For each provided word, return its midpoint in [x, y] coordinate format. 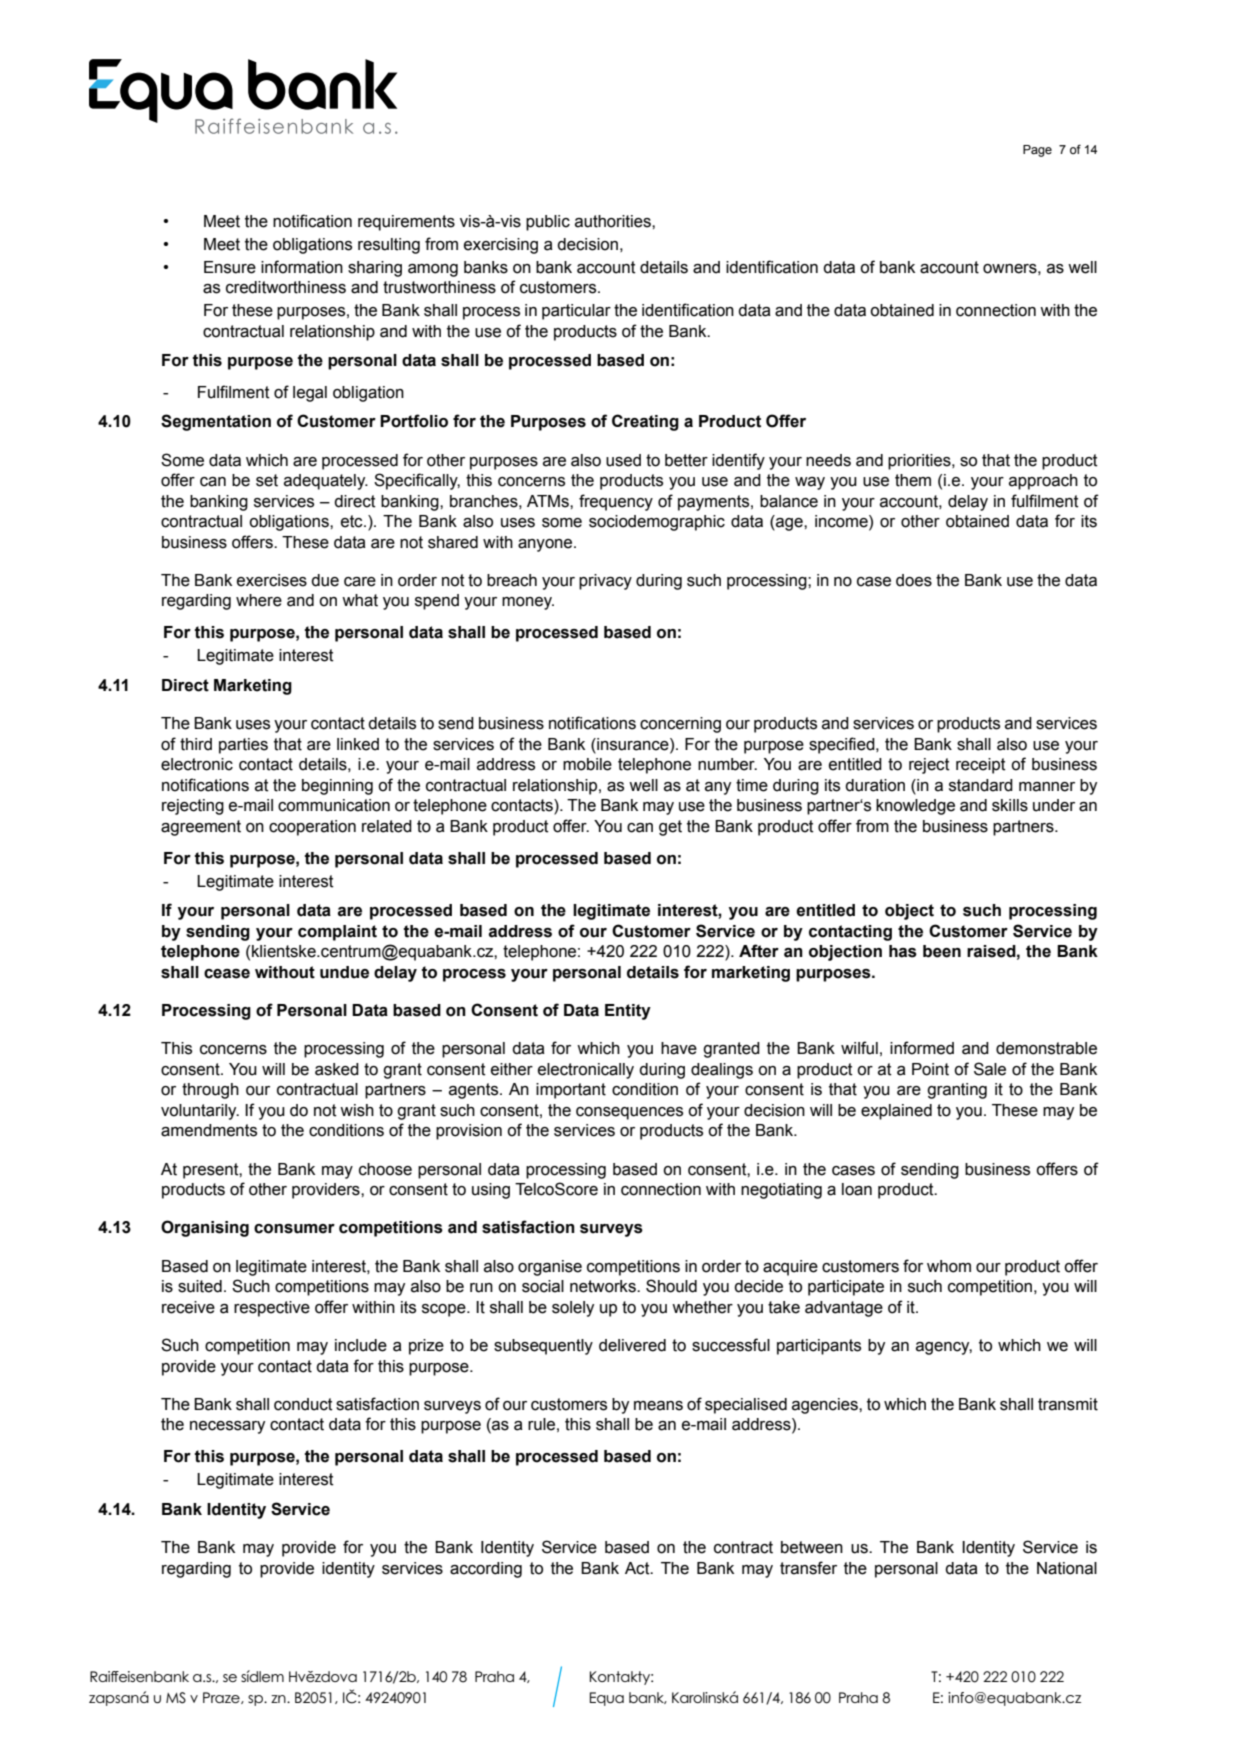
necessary [227, 1427]
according [486, 1570]
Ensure [230, 267]
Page [1037, 151]
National [1067, 1568]
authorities [614, 221]
